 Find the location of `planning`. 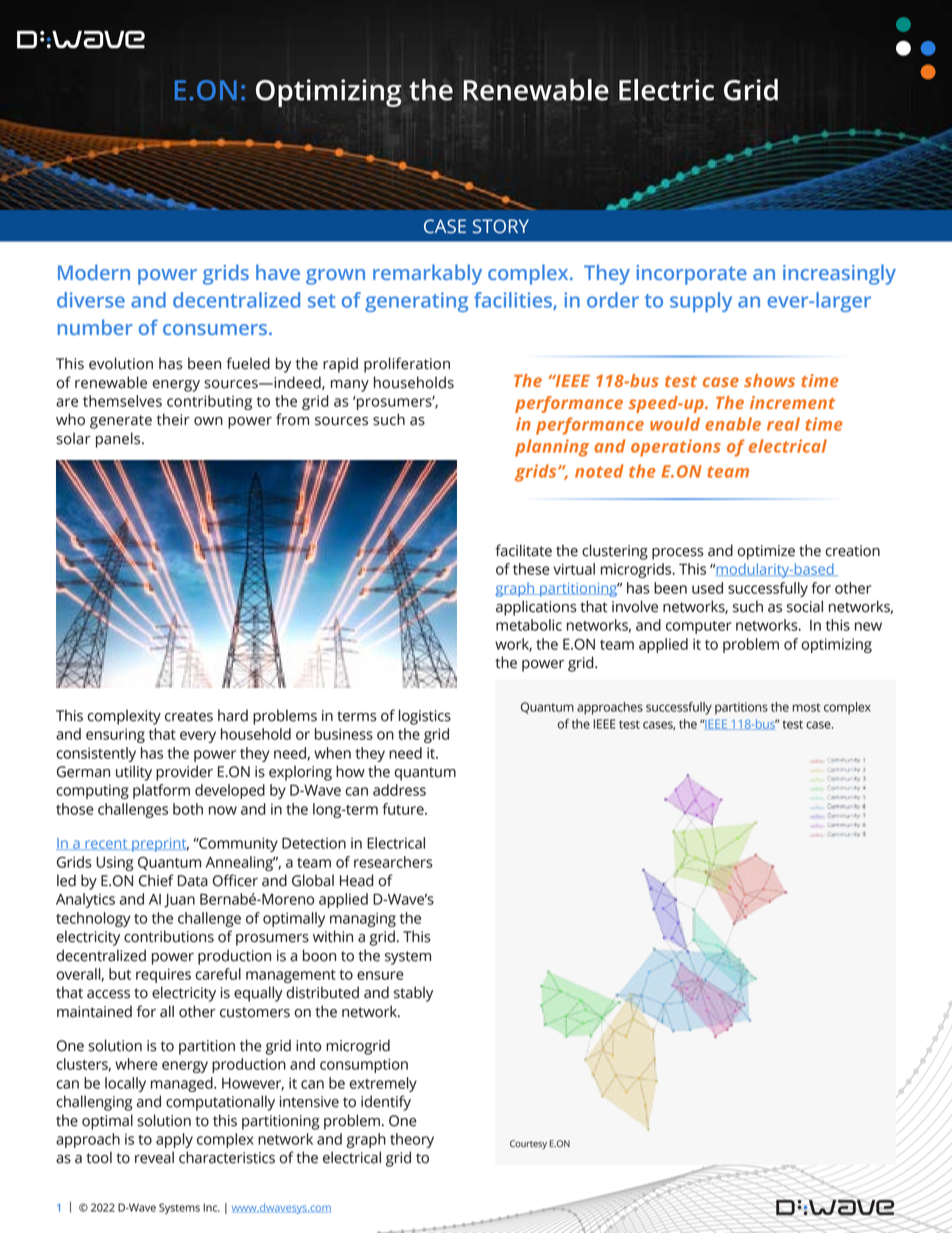

planning is located at coordinates (552, 448).
